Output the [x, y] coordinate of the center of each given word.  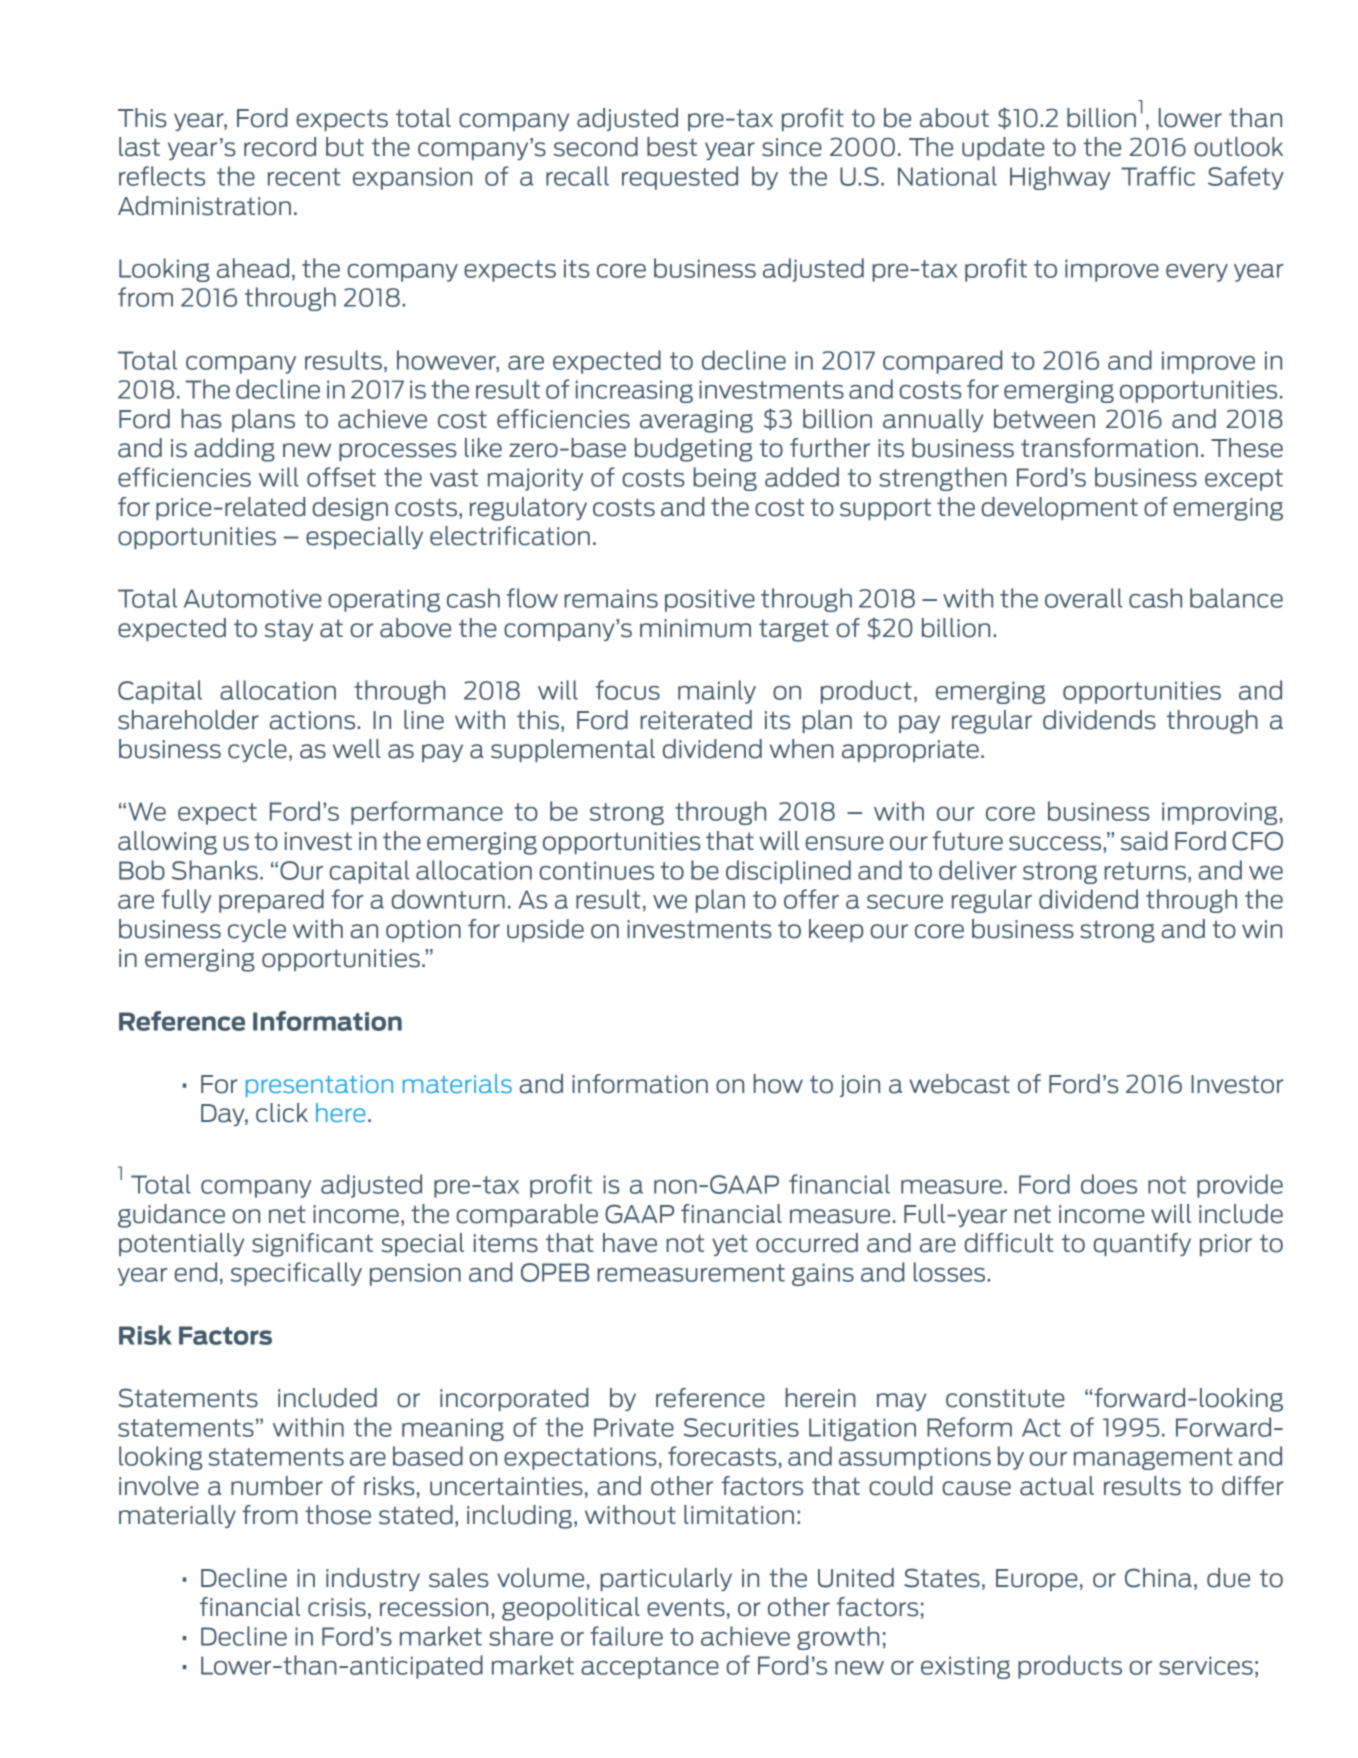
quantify [1142, 1244]
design [350, 509]
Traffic [1158, 176]
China [1158, 1578]
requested [680, 178]
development [1059, 508]
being [725, 479]
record [280, 147]
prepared [271, 901]
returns [1146, 872]
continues [596, 870]
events [686, 1607]
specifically [296, 1274]
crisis [337, 1607]
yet [730, 1245]
